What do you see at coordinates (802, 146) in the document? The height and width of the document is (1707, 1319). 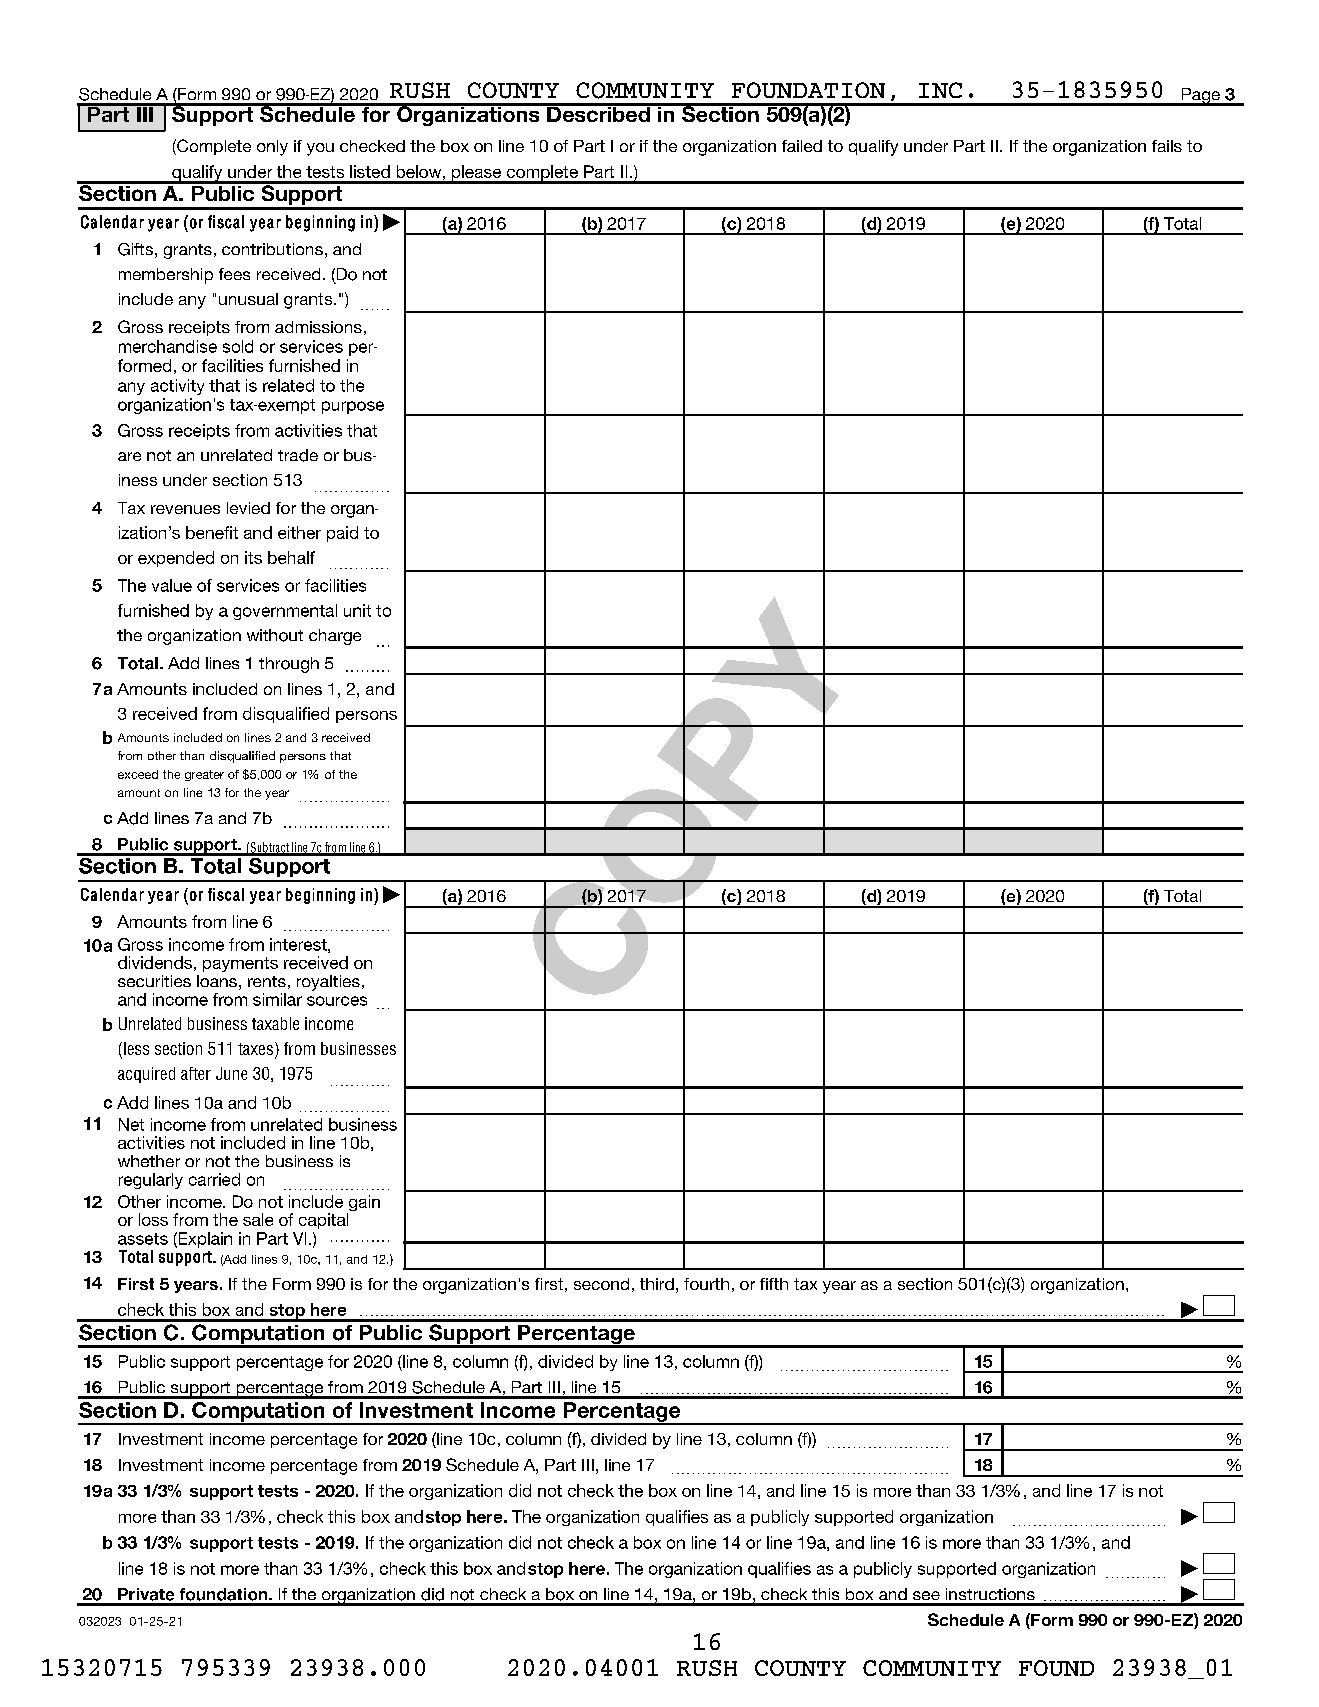 I see `failed` at bounding box center [802, 146].
